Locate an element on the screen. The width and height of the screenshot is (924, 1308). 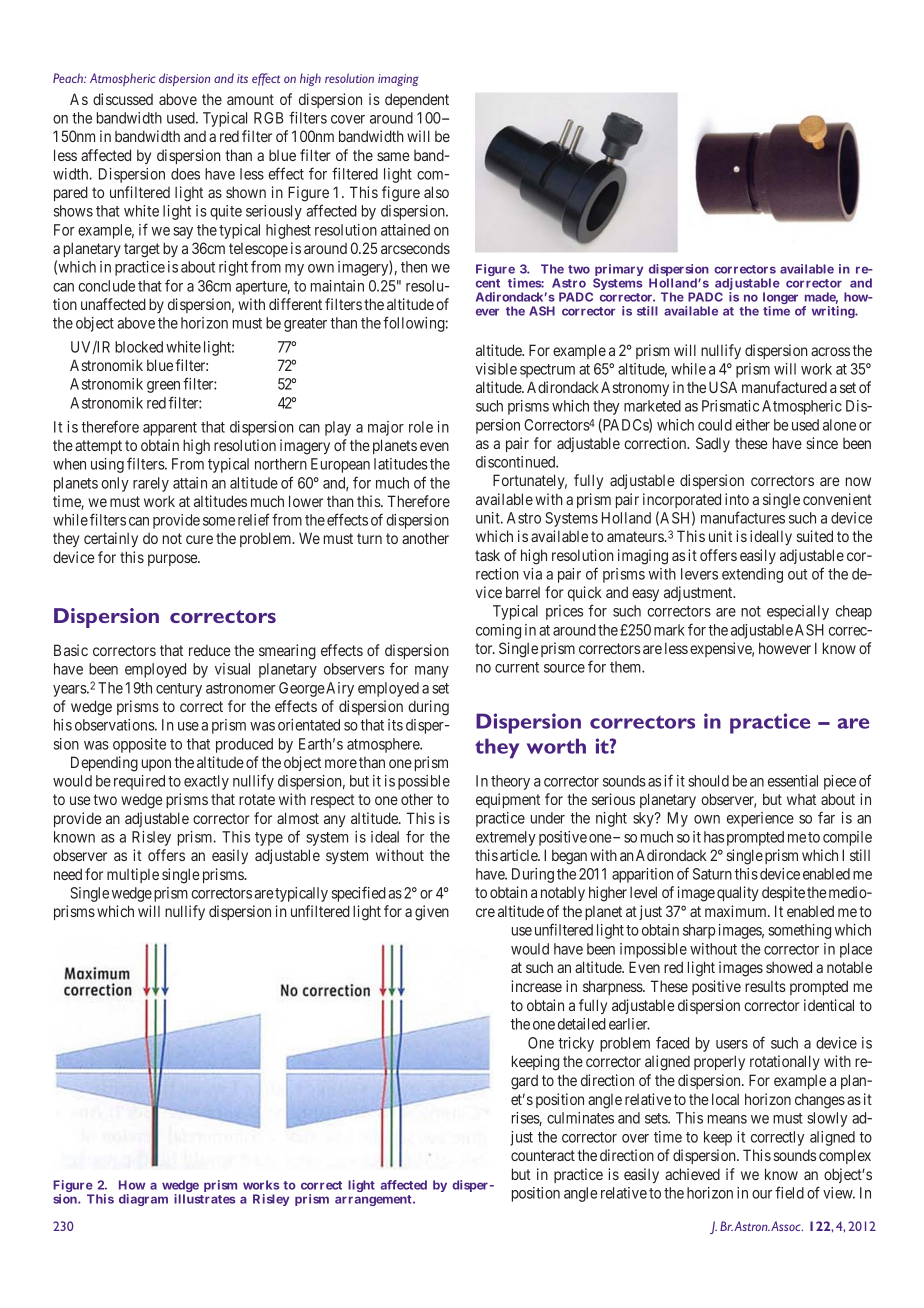
into is located at coordinates (737, 499).
